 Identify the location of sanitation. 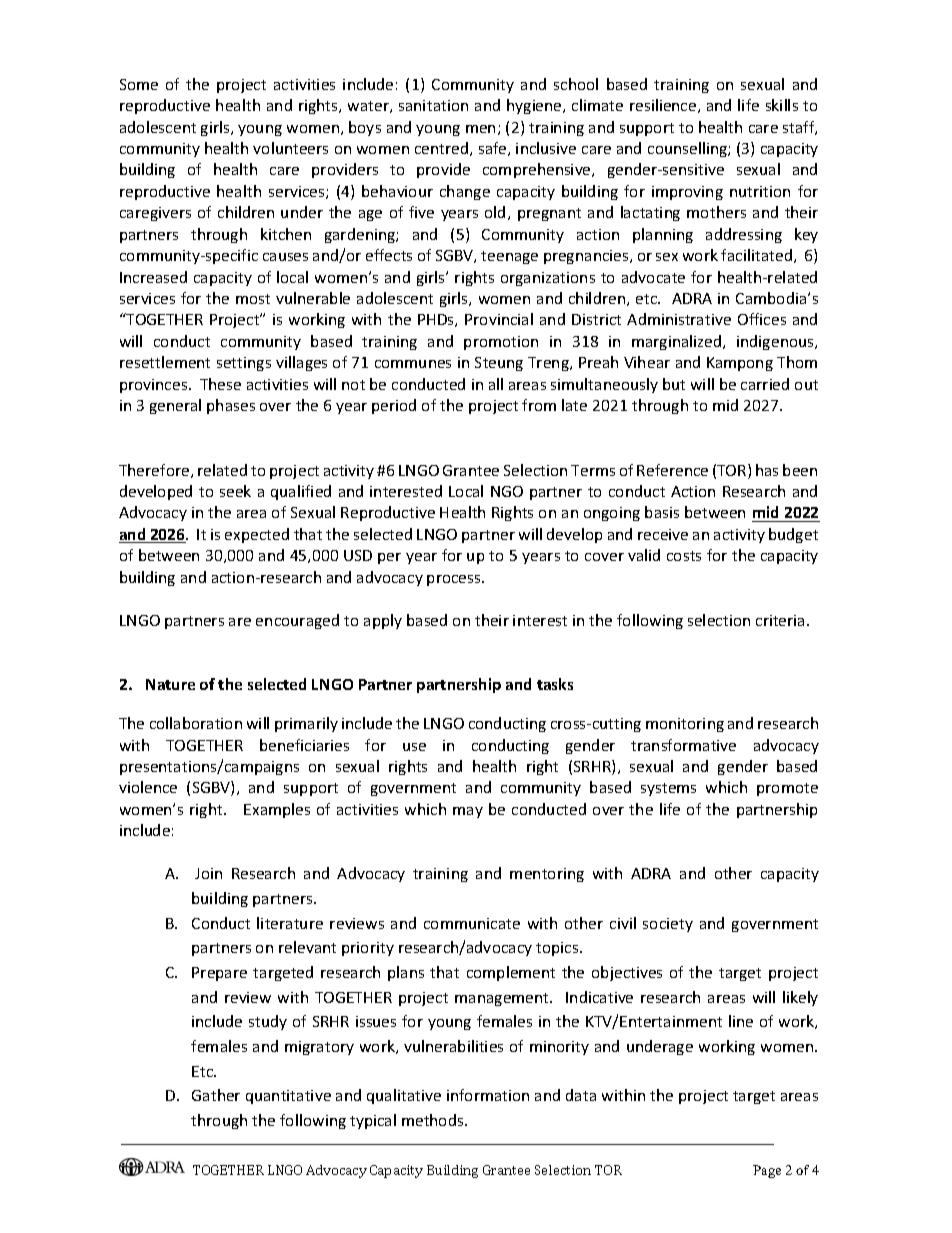
(433, 105).
